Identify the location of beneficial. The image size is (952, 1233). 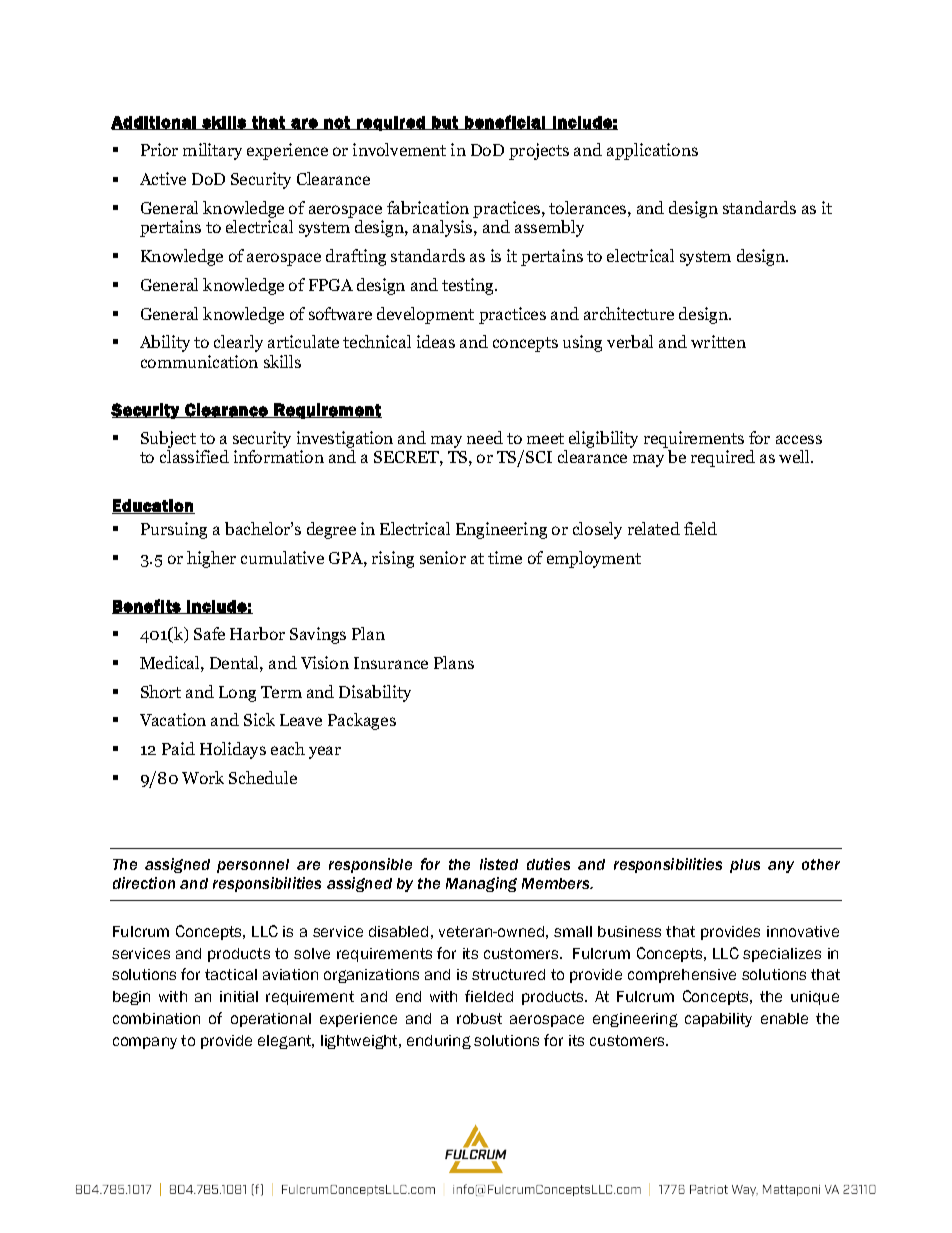
(505, 122).
